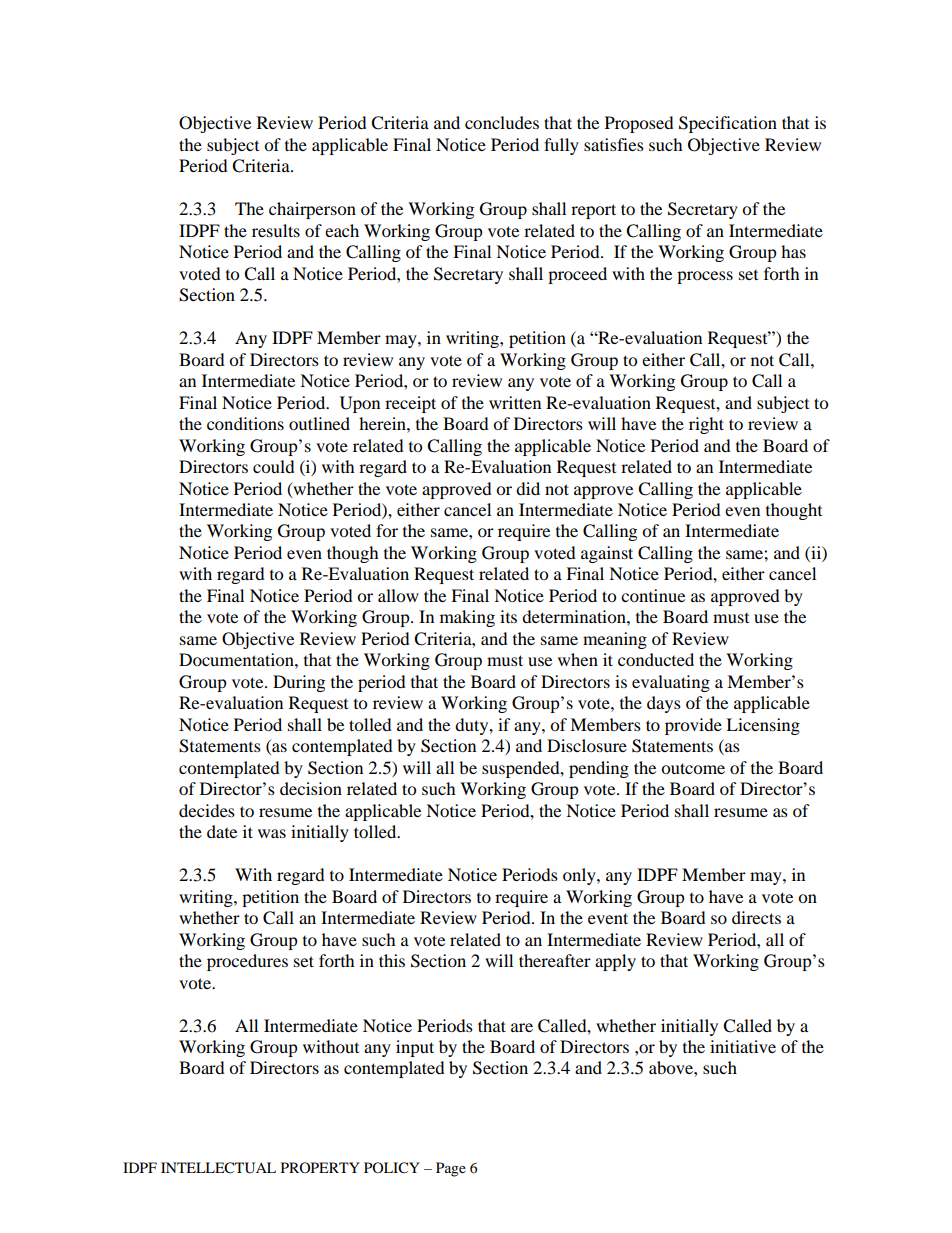 The image size is (952, 1233). I want to click on its, so click(508, 616).
